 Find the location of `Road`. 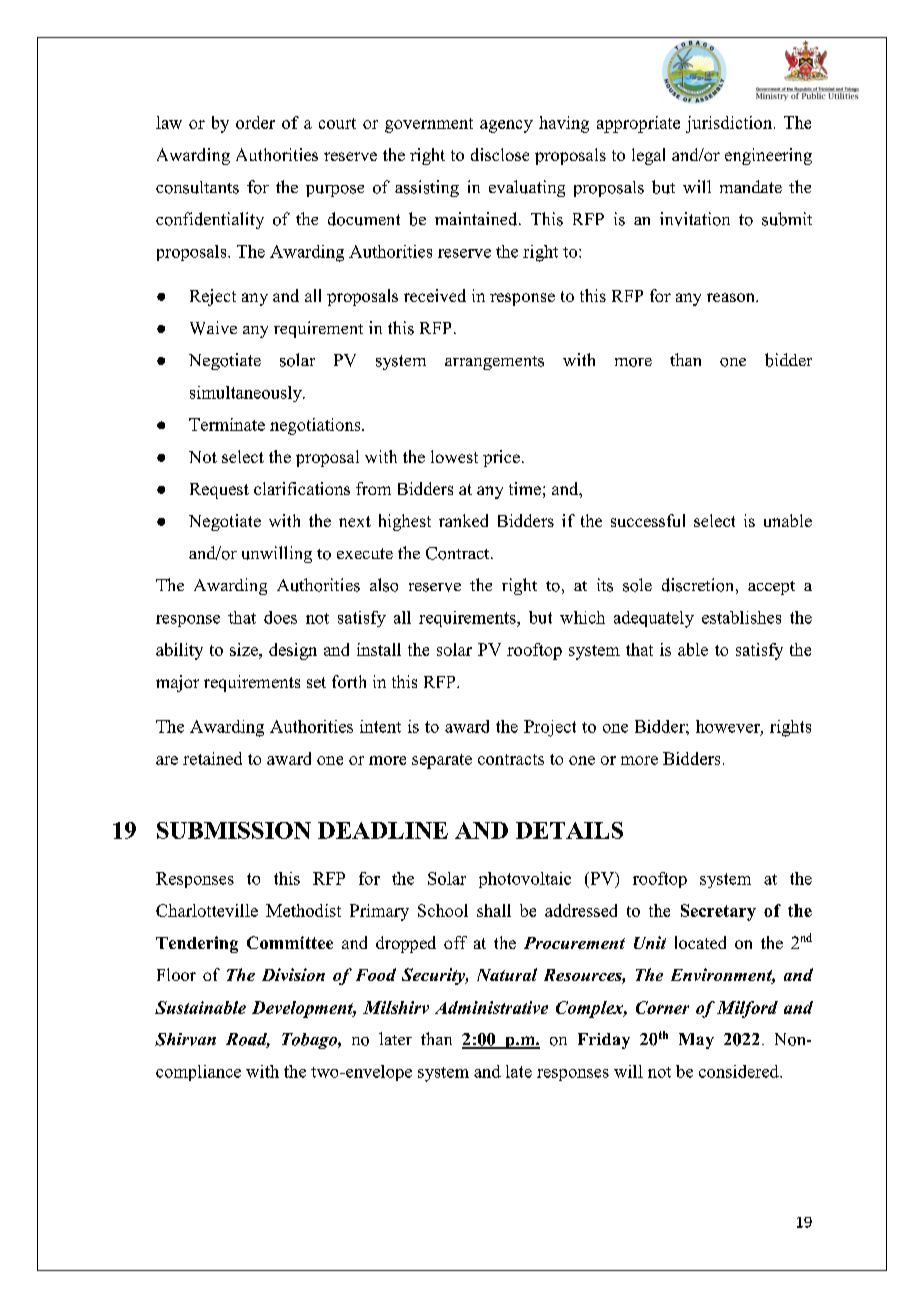

Road is located at coordinates (248, 1040).
